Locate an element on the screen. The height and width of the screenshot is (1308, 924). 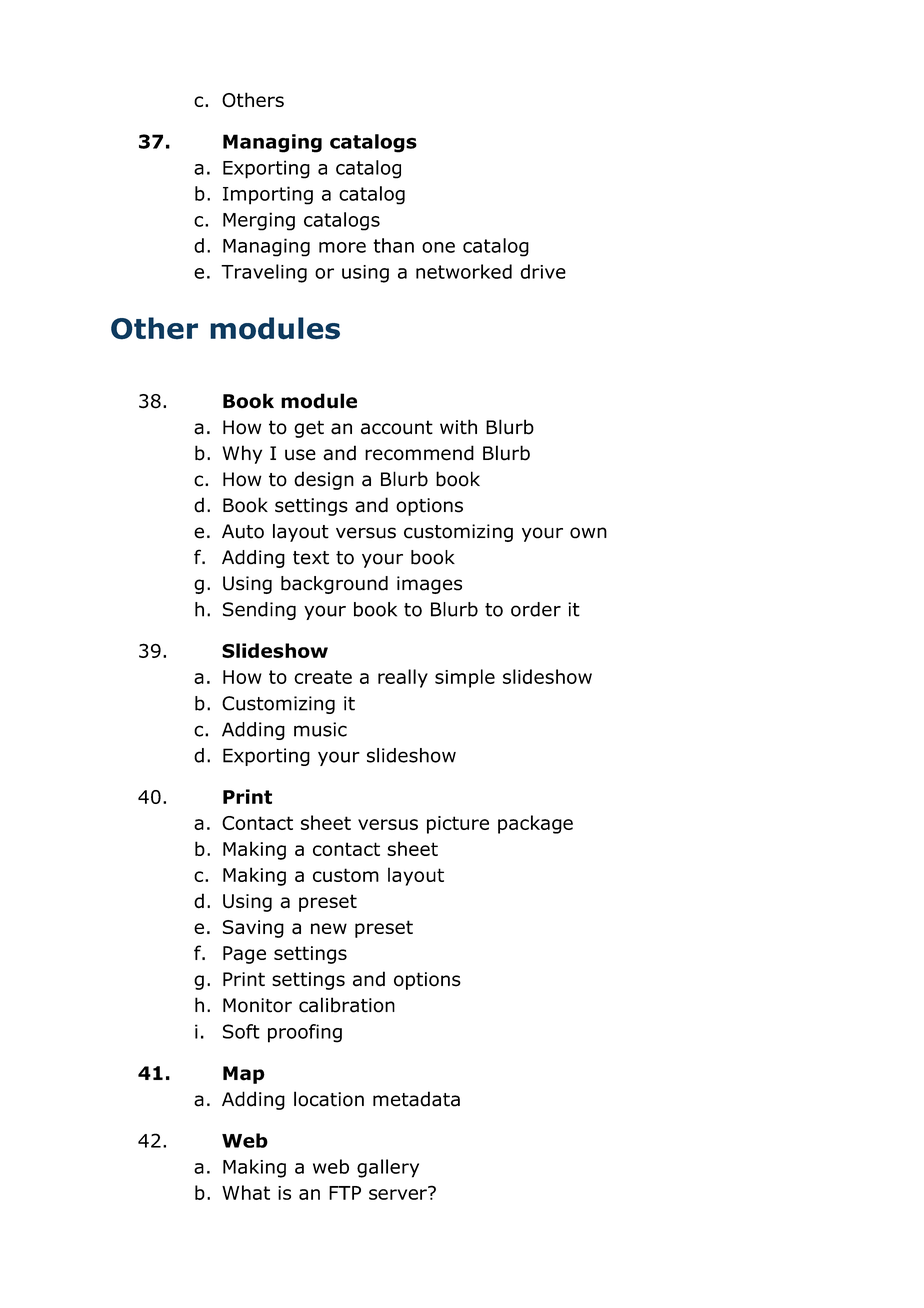
calibration is located at coordinates (347, 1005).
